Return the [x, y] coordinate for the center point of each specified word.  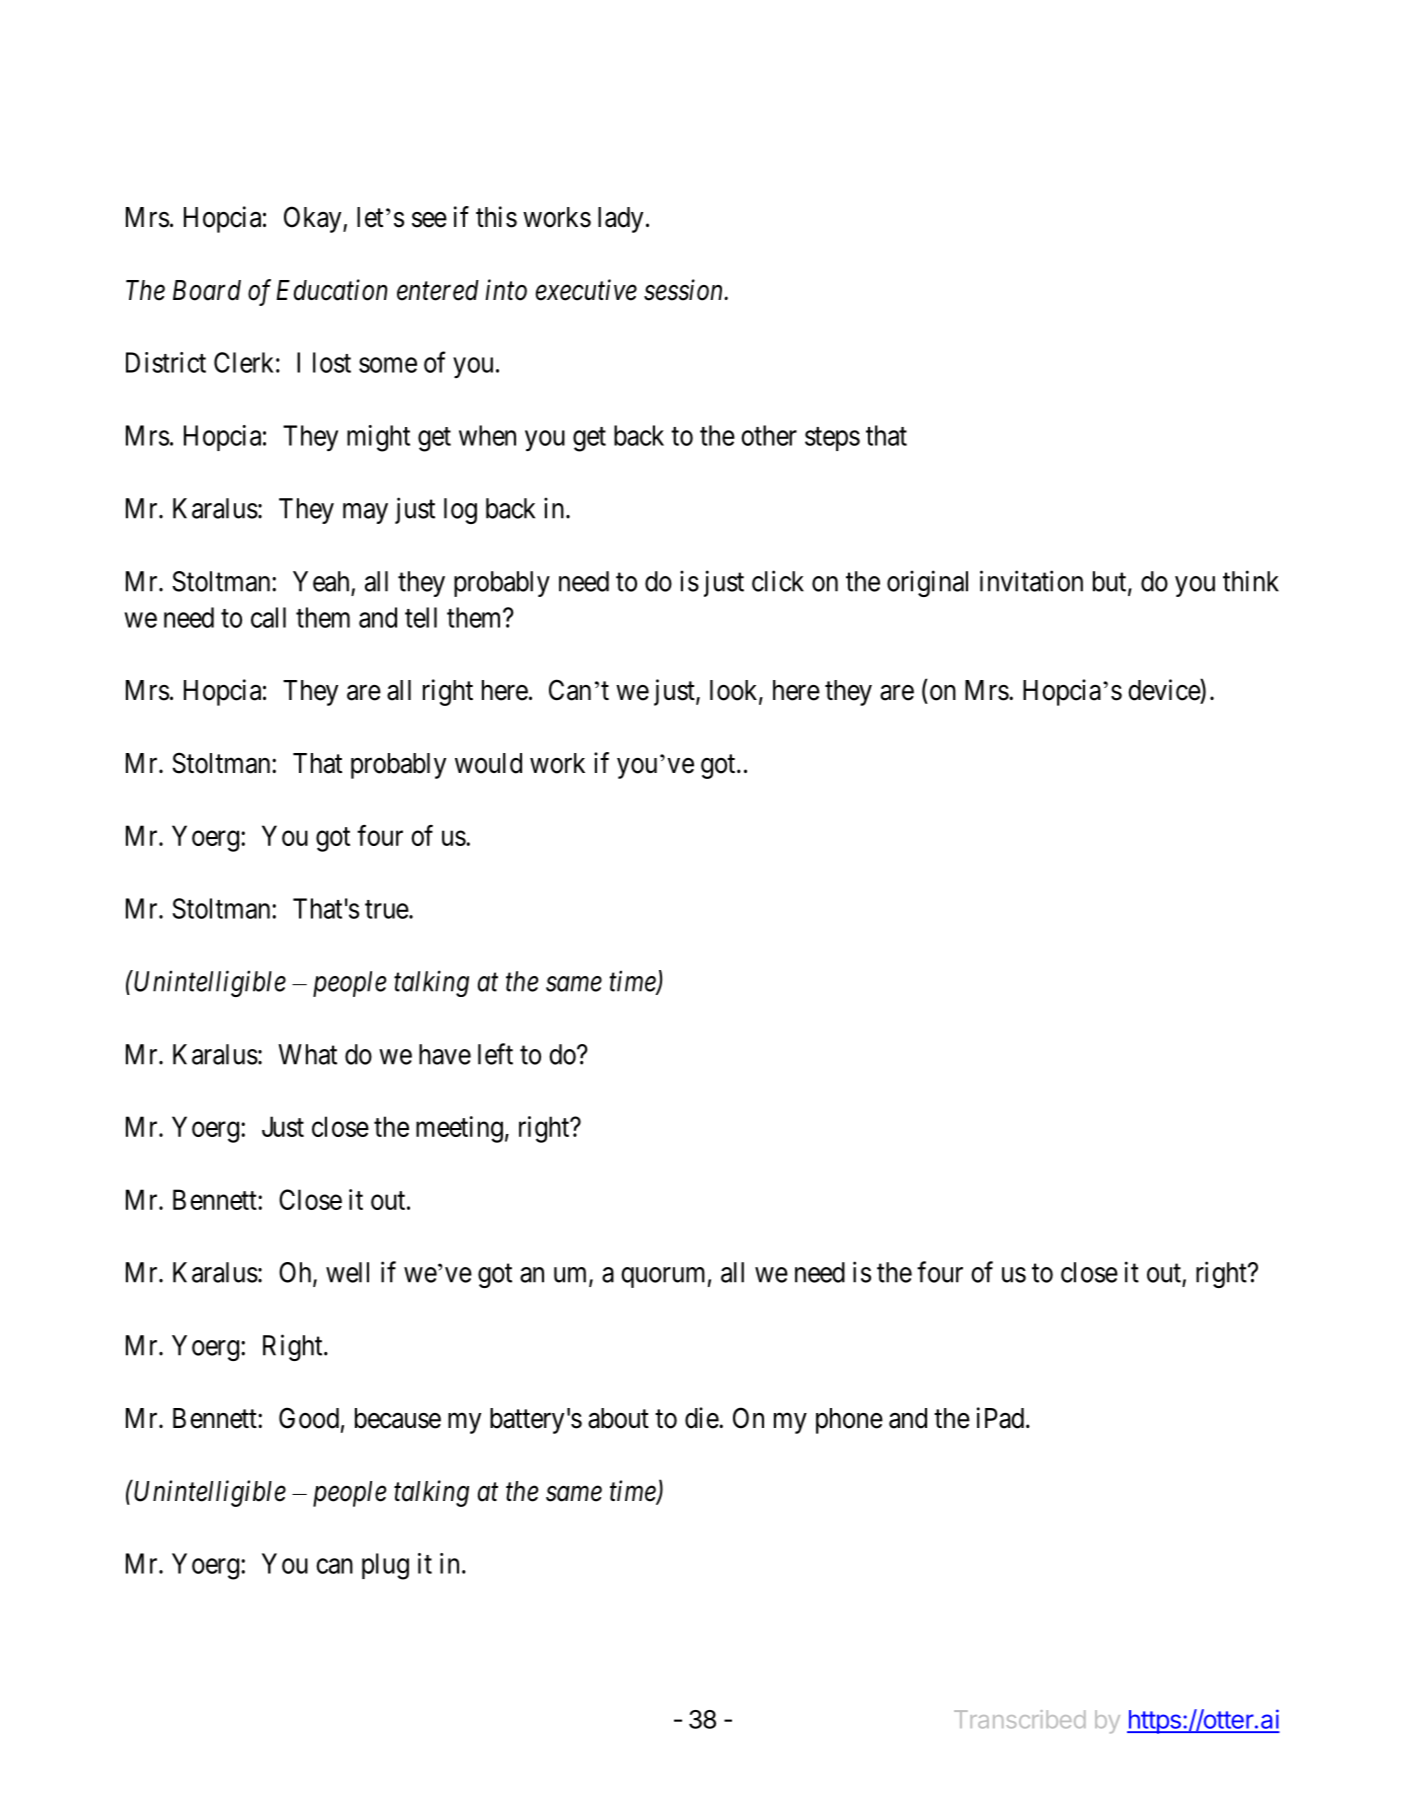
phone [849, 1421]
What [307, 1054]
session [685, 290]
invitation [1031, 581]
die [702, 1418]
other [769, 435]
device [1164, 690]
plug [385, 1566]
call [268, 617]
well [347, 1272]
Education [331, 290]
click [778, 581]
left [495, 1054]
